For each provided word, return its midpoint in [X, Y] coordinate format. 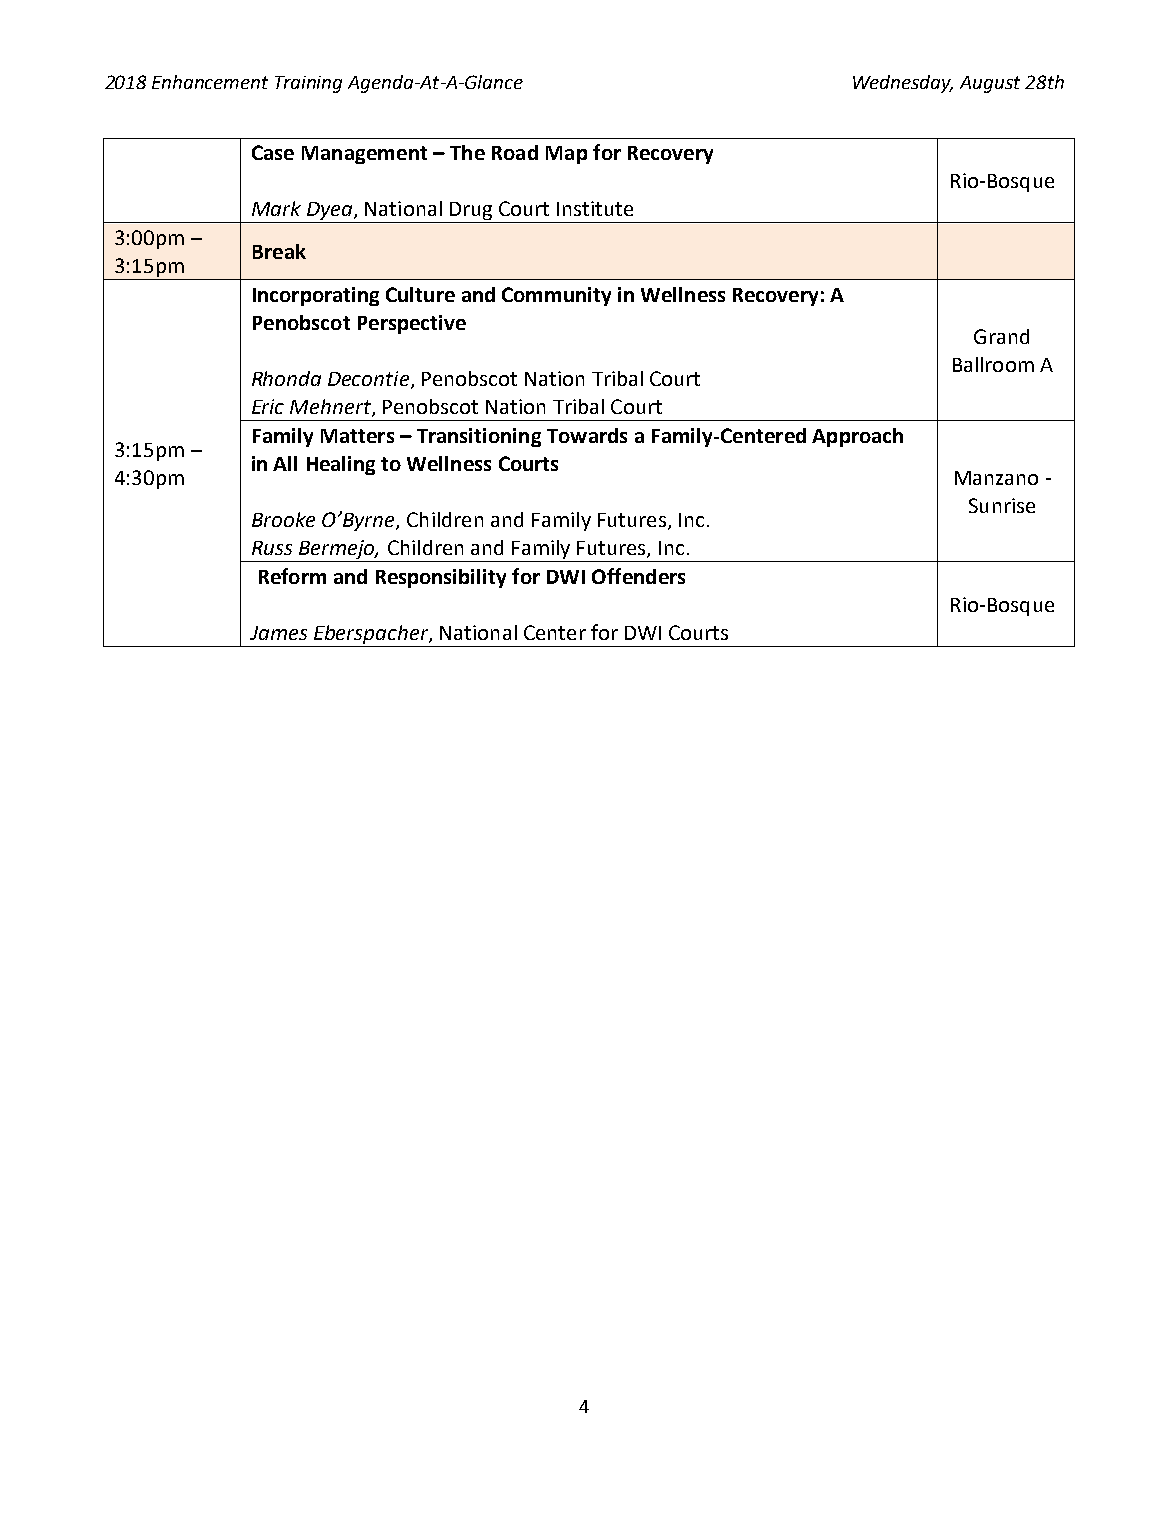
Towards [587, 435]
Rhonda [286, 378]
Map [566, 155]
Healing [341, 465]
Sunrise [1002, 505]
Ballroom [993, 364]
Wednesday [903, 84]
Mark [276, 208]
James [278, 633]
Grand [1001, 336]
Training [308, 84]
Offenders [638, 576]
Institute [595, 208]
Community [556, 296]
